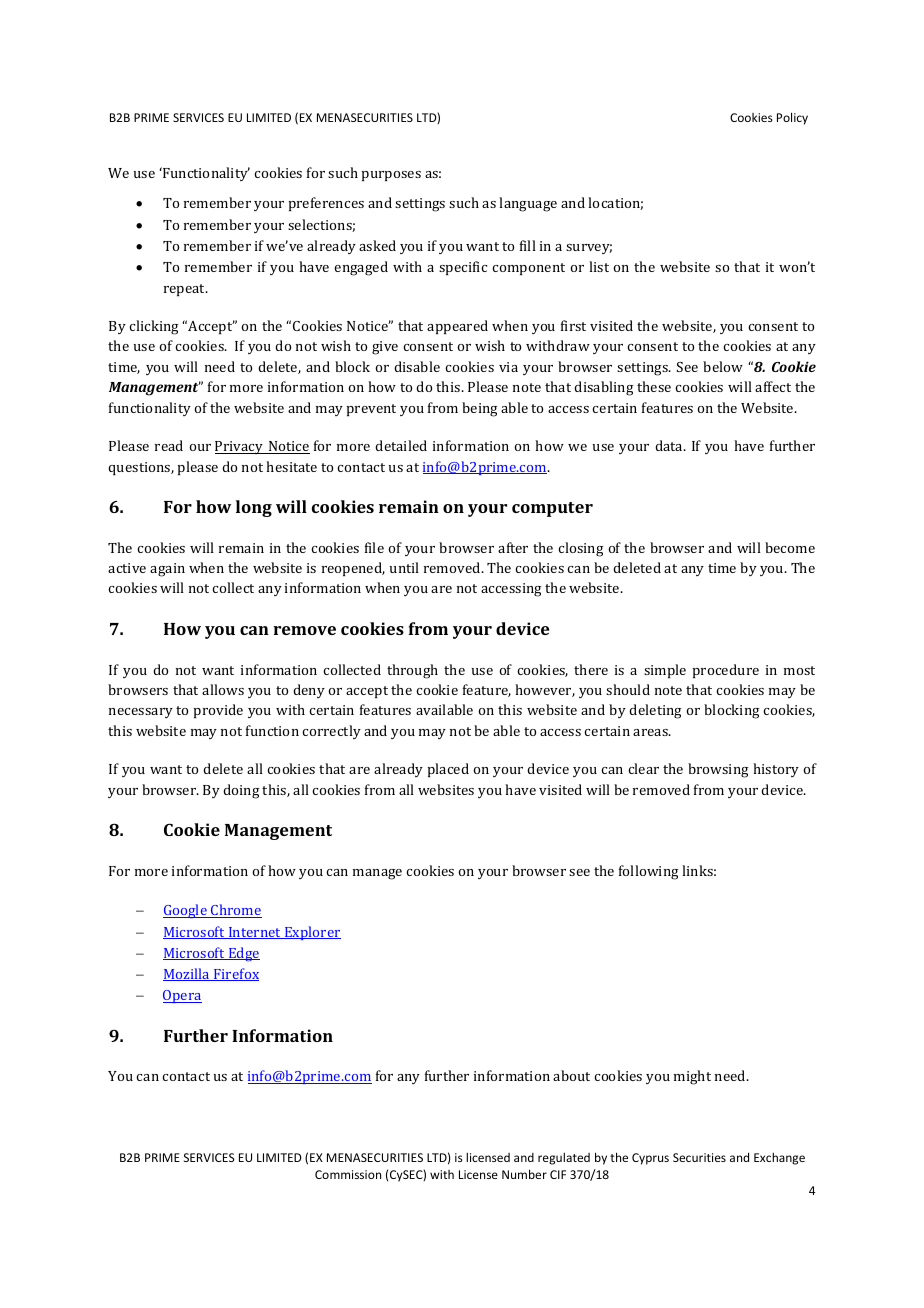 This screenshot has width=924, height=1308. What do you see at coordinates (725, 671) in the screenshot?
I see `procedure` at bounding box center [725, 671].
